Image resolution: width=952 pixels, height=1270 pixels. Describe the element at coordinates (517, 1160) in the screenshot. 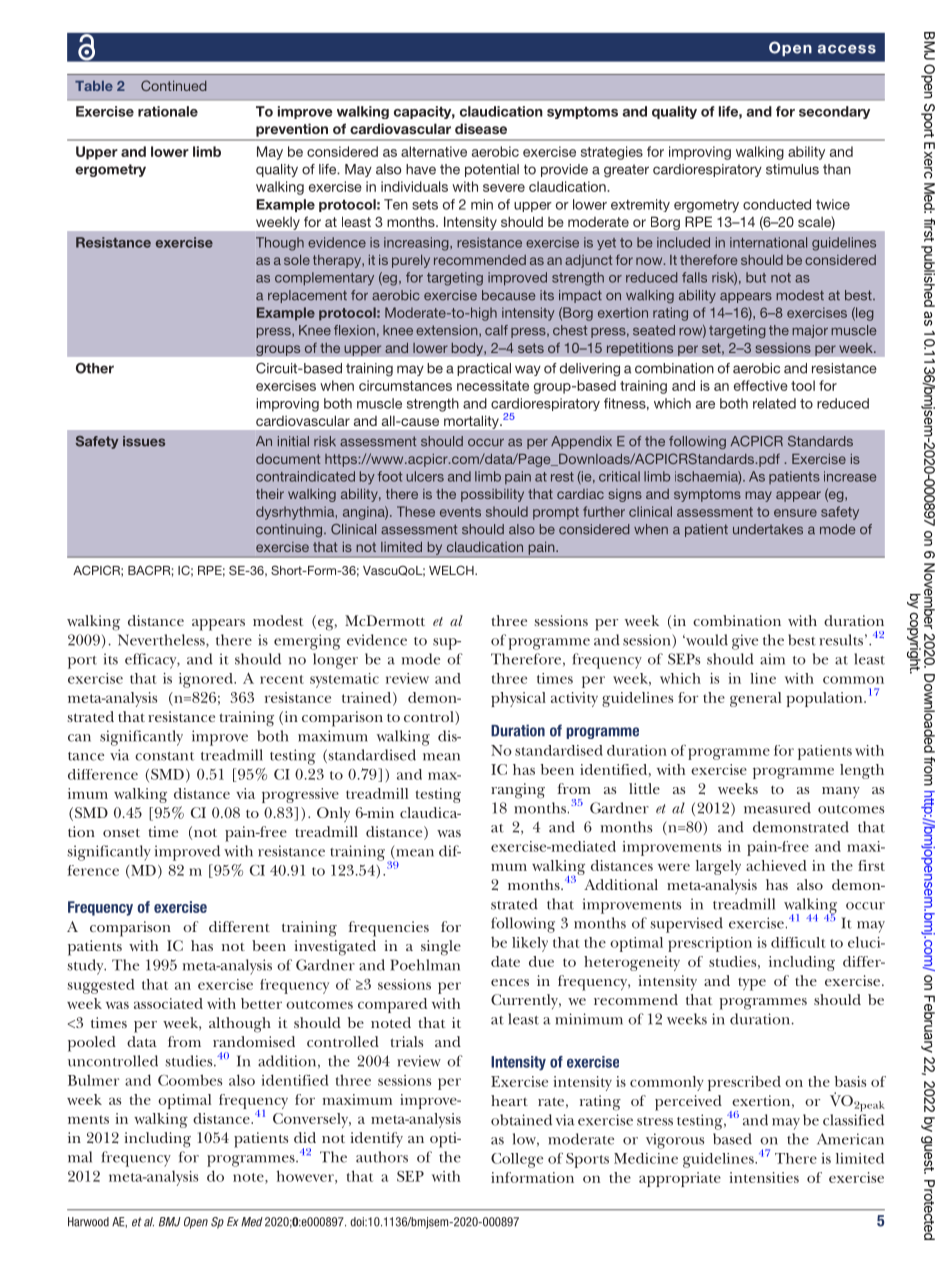

I see `College` at that location.
